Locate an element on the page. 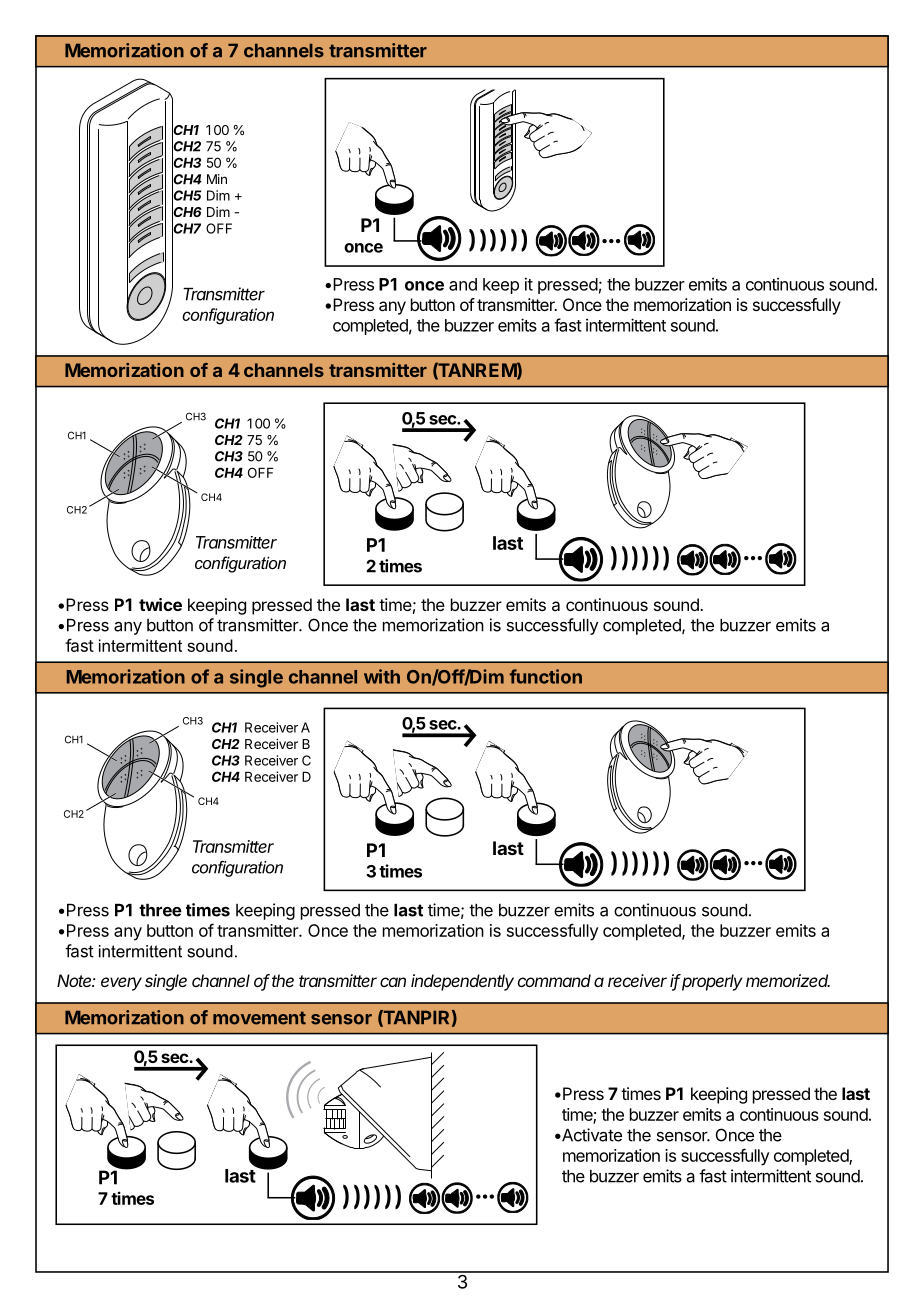 The width and height of the page is (924, 1308). properly is located at coordinates (711, 982).
